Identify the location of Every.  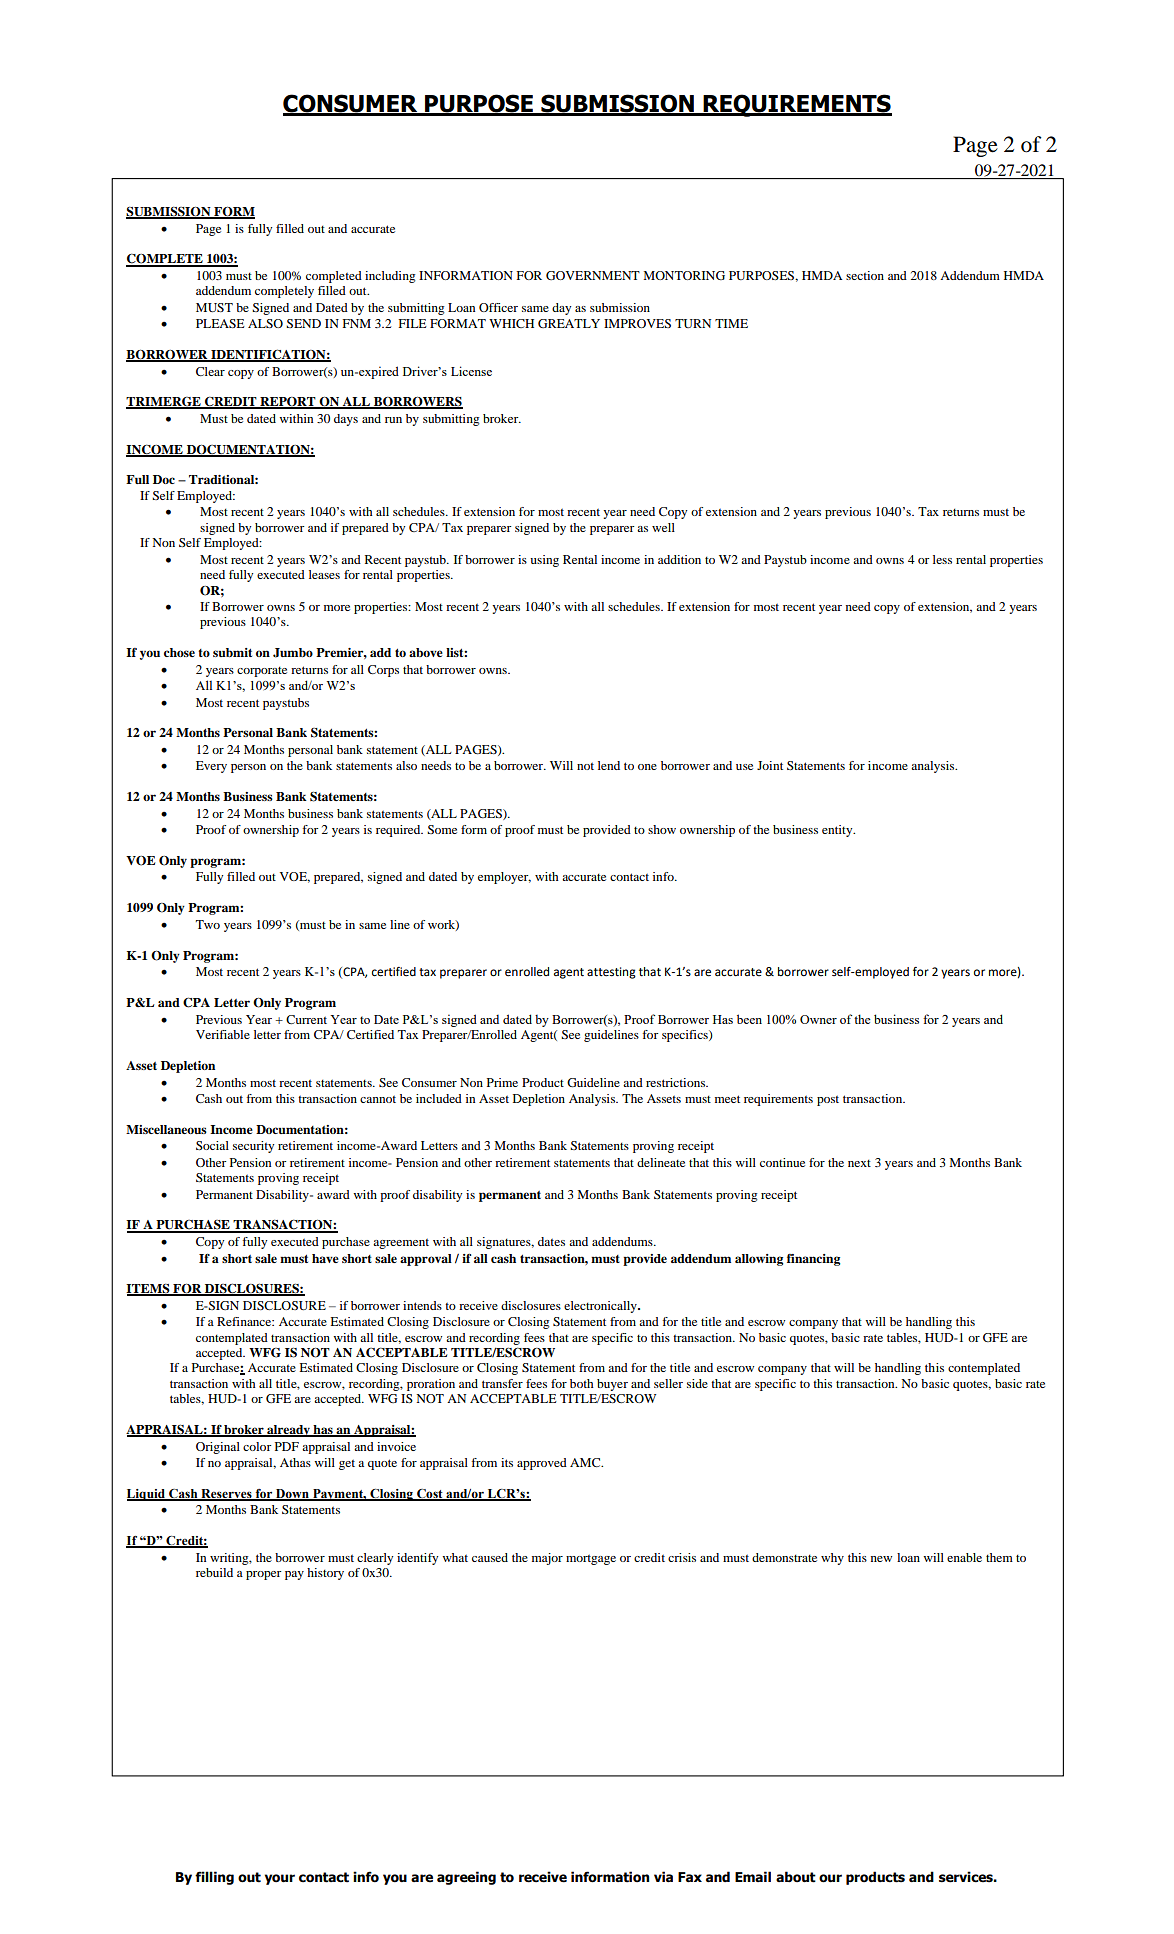
(211, 767).
